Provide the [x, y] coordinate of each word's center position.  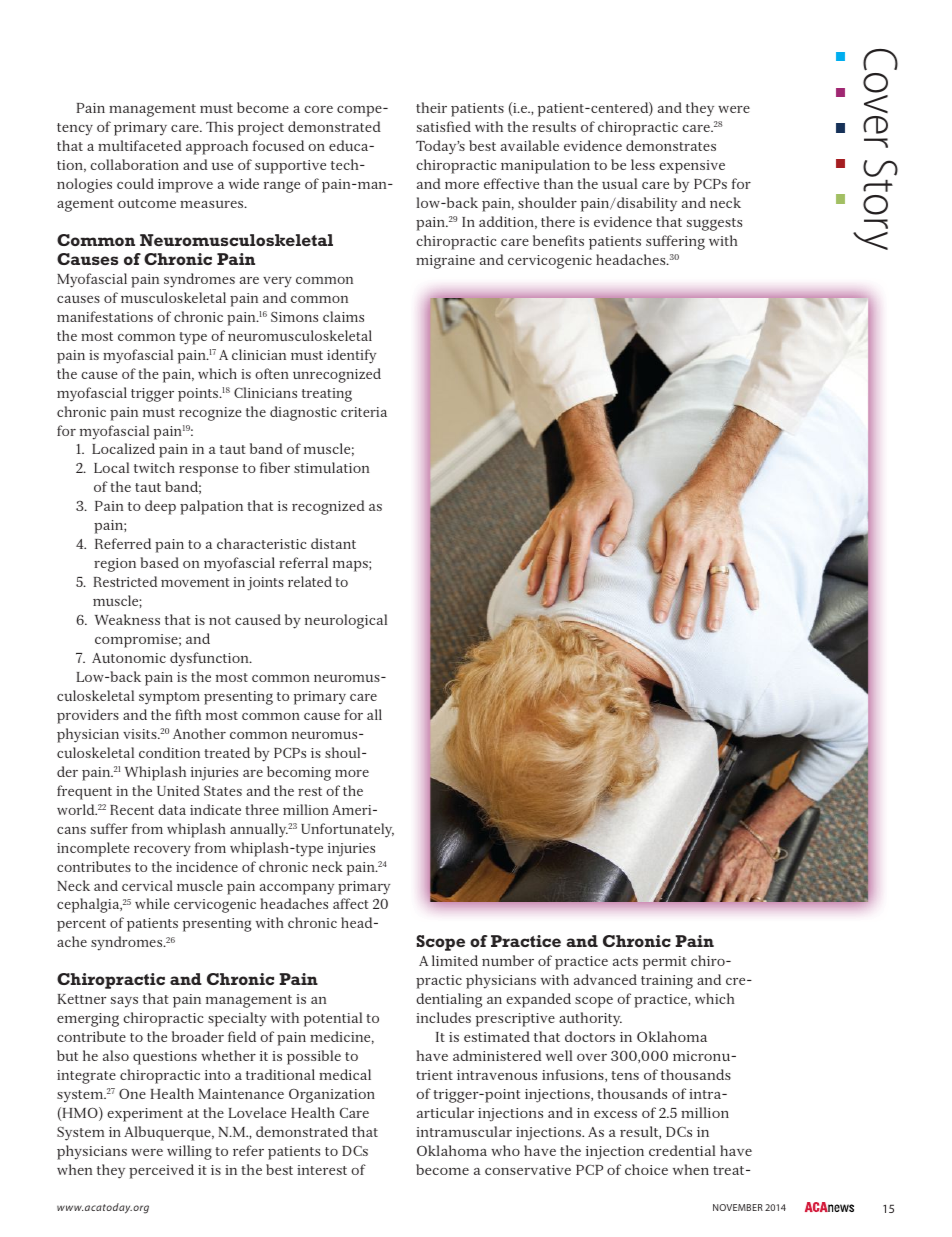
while [152, 903]
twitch [154, 467]
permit [665, 963]
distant [333, 543]
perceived [161, 1171]
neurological [346, 621]
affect [350, 903]
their [431, 107]
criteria [364, 412]
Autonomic [129, 658]
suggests [714, 224]
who [505, 1150]
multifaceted [140, 145]
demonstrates [671, 145]
